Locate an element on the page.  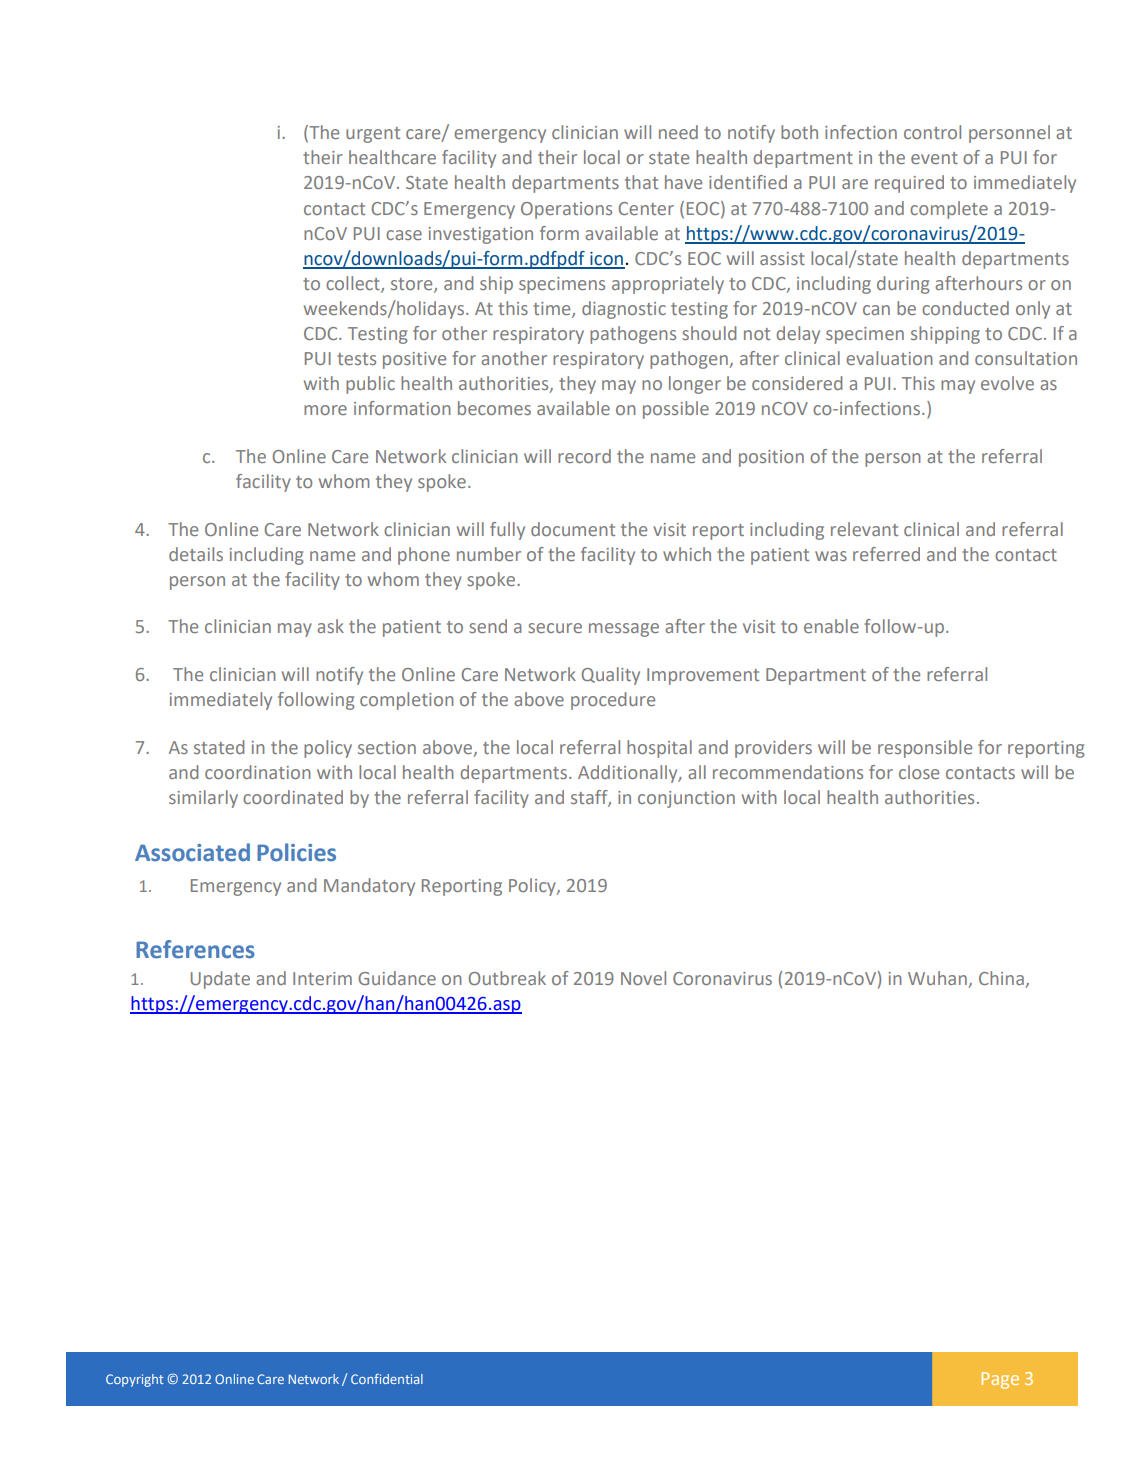
event is located at coordinates (934, 158).
